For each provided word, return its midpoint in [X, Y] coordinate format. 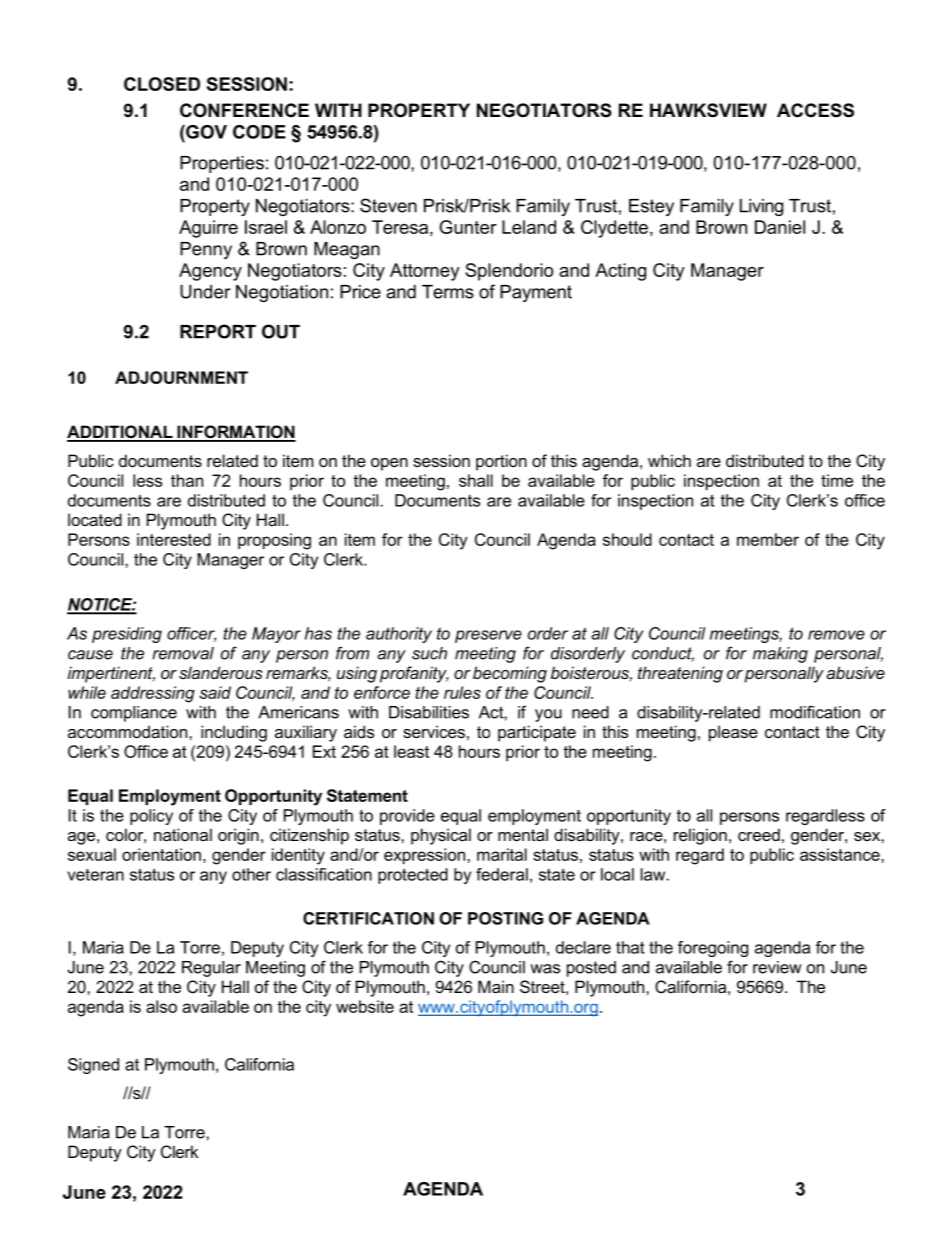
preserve [488, 636]
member [768, 539]
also [161, 1006]
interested [174, 539]
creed [759, 834]
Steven [388, 205]
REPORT [218, 331]
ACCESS [815, 110]
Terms [448, 292]
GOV [205, 132]
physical [441, 836]
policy [151, 817]
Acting [620, 272]
